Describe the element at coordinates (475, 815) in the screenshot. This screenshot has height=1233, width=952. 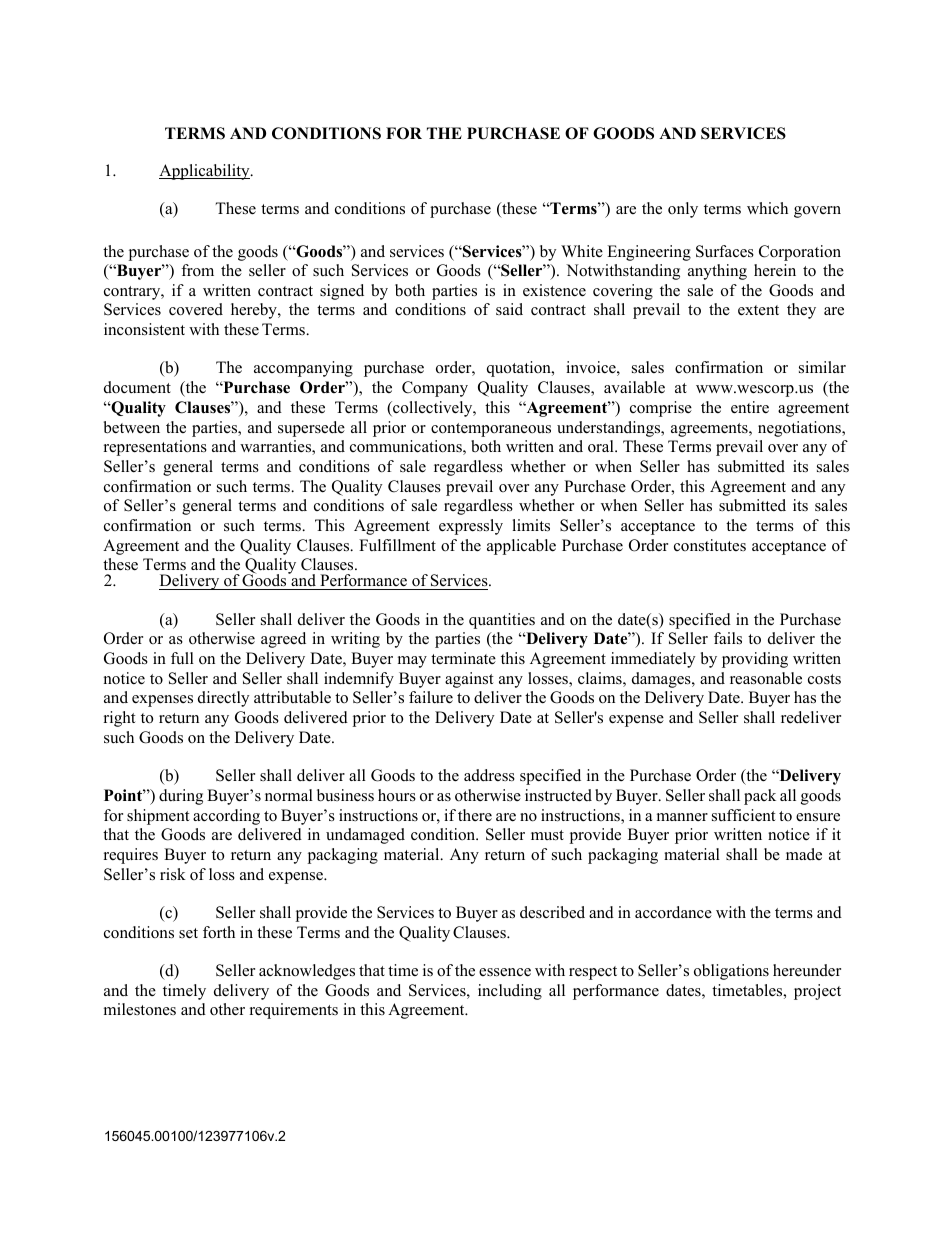
I see `there` at that location.
